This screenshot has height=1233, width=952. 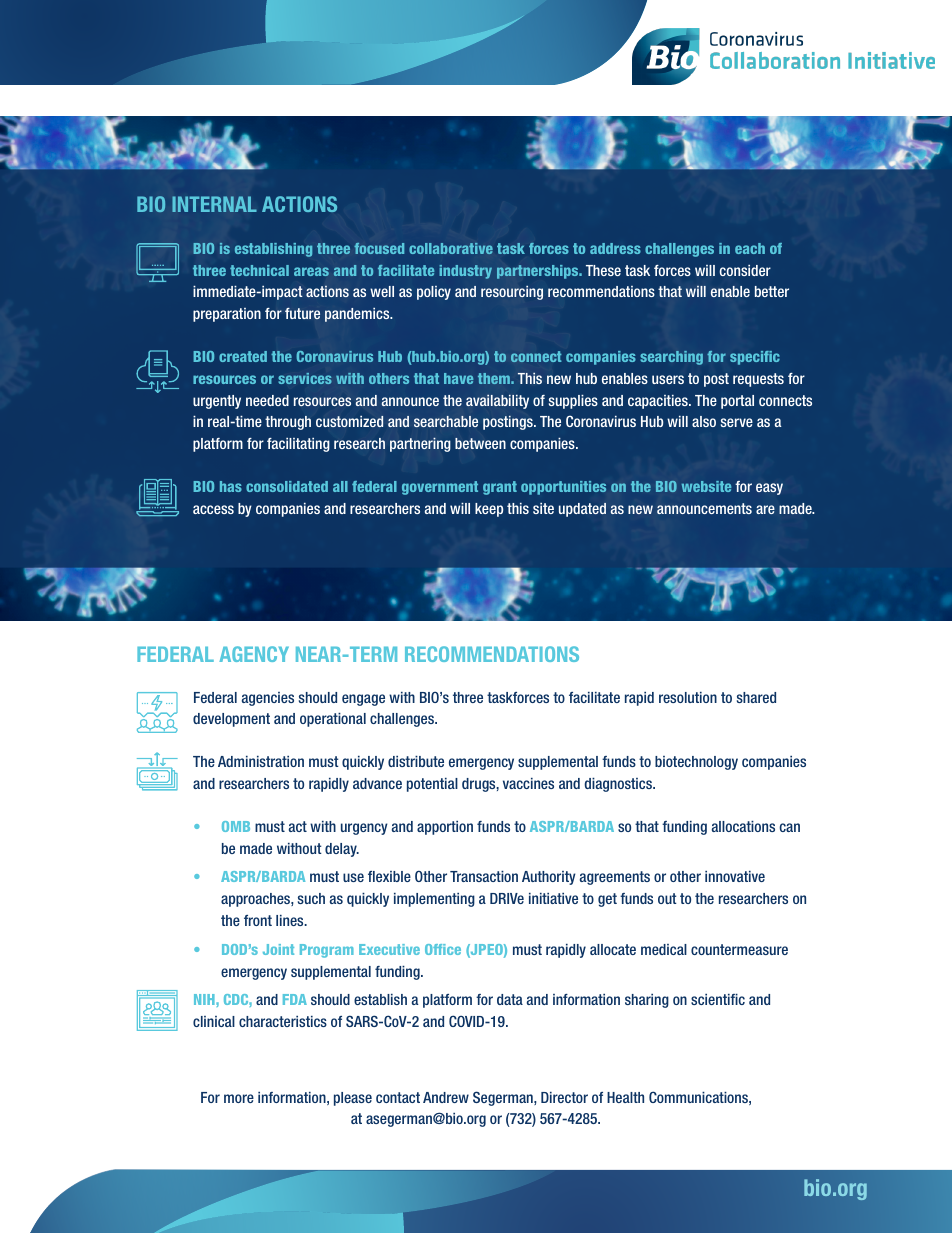 What do you see at coordinates (267, 400) in the screenshot?
I see `needed` at bounding box center [267, 400].
